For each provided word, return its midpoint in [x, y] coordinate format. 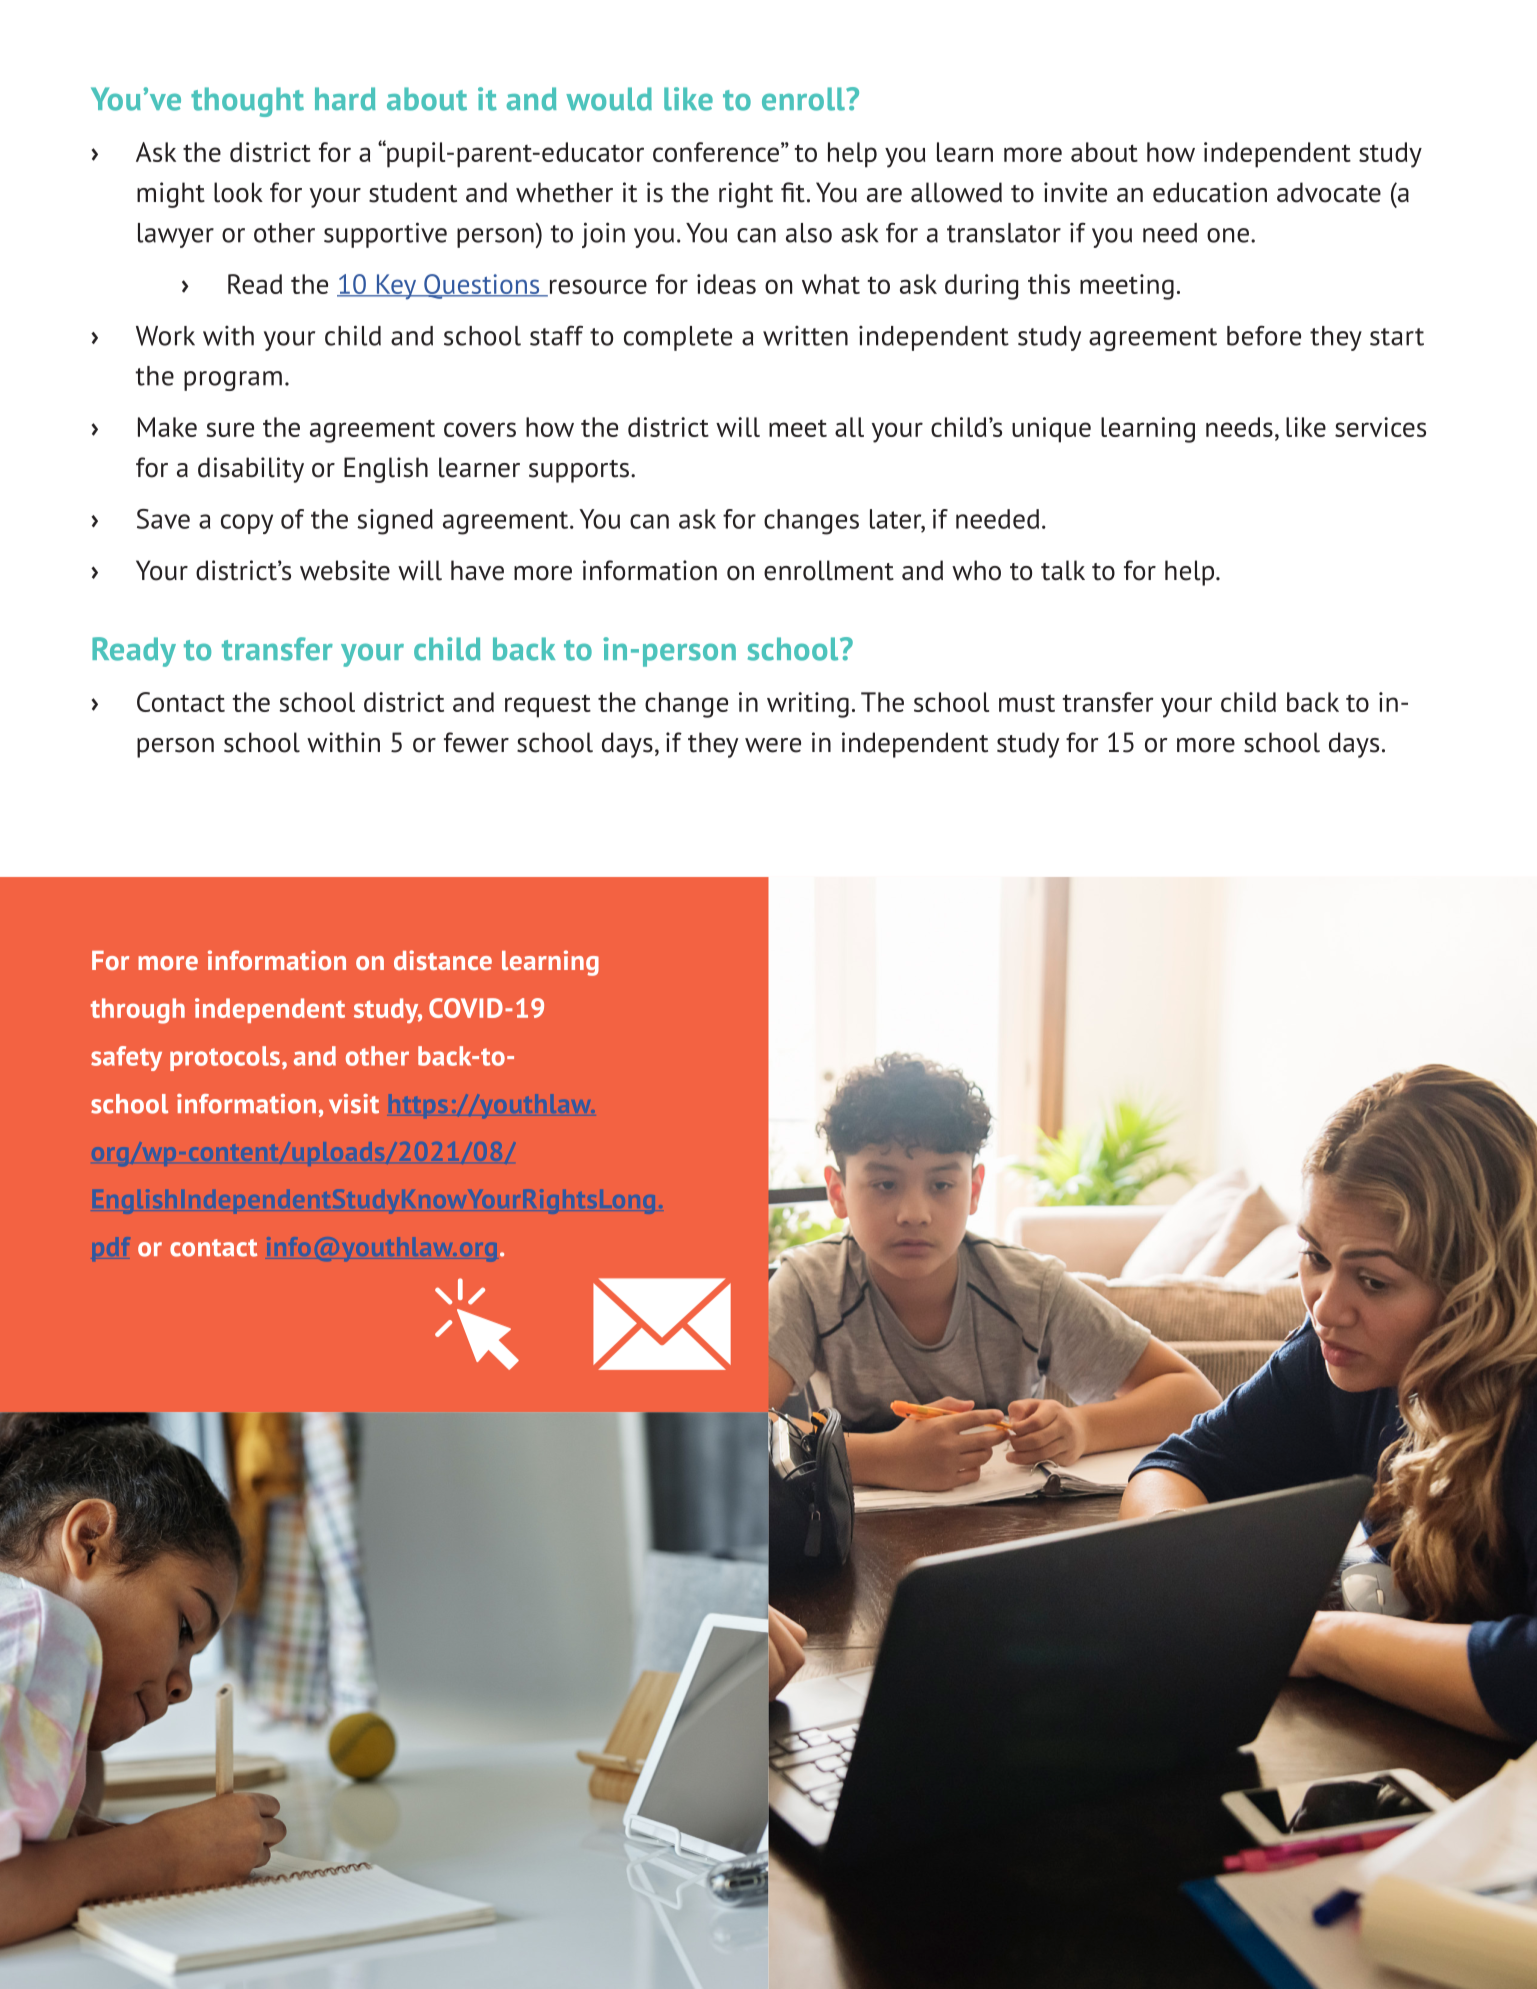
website [345, 570]
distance [443, 960]
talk [1063, 570]
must [1027, 703]
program [233, 381]
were [773, 745]
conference [716, 152]
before [1264, 335]
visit [354, 1104]
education [1210, 192]
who [976, 570]
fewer [476, 742]
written [805, 336]
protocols [225, 1058]
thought [247, 102]
